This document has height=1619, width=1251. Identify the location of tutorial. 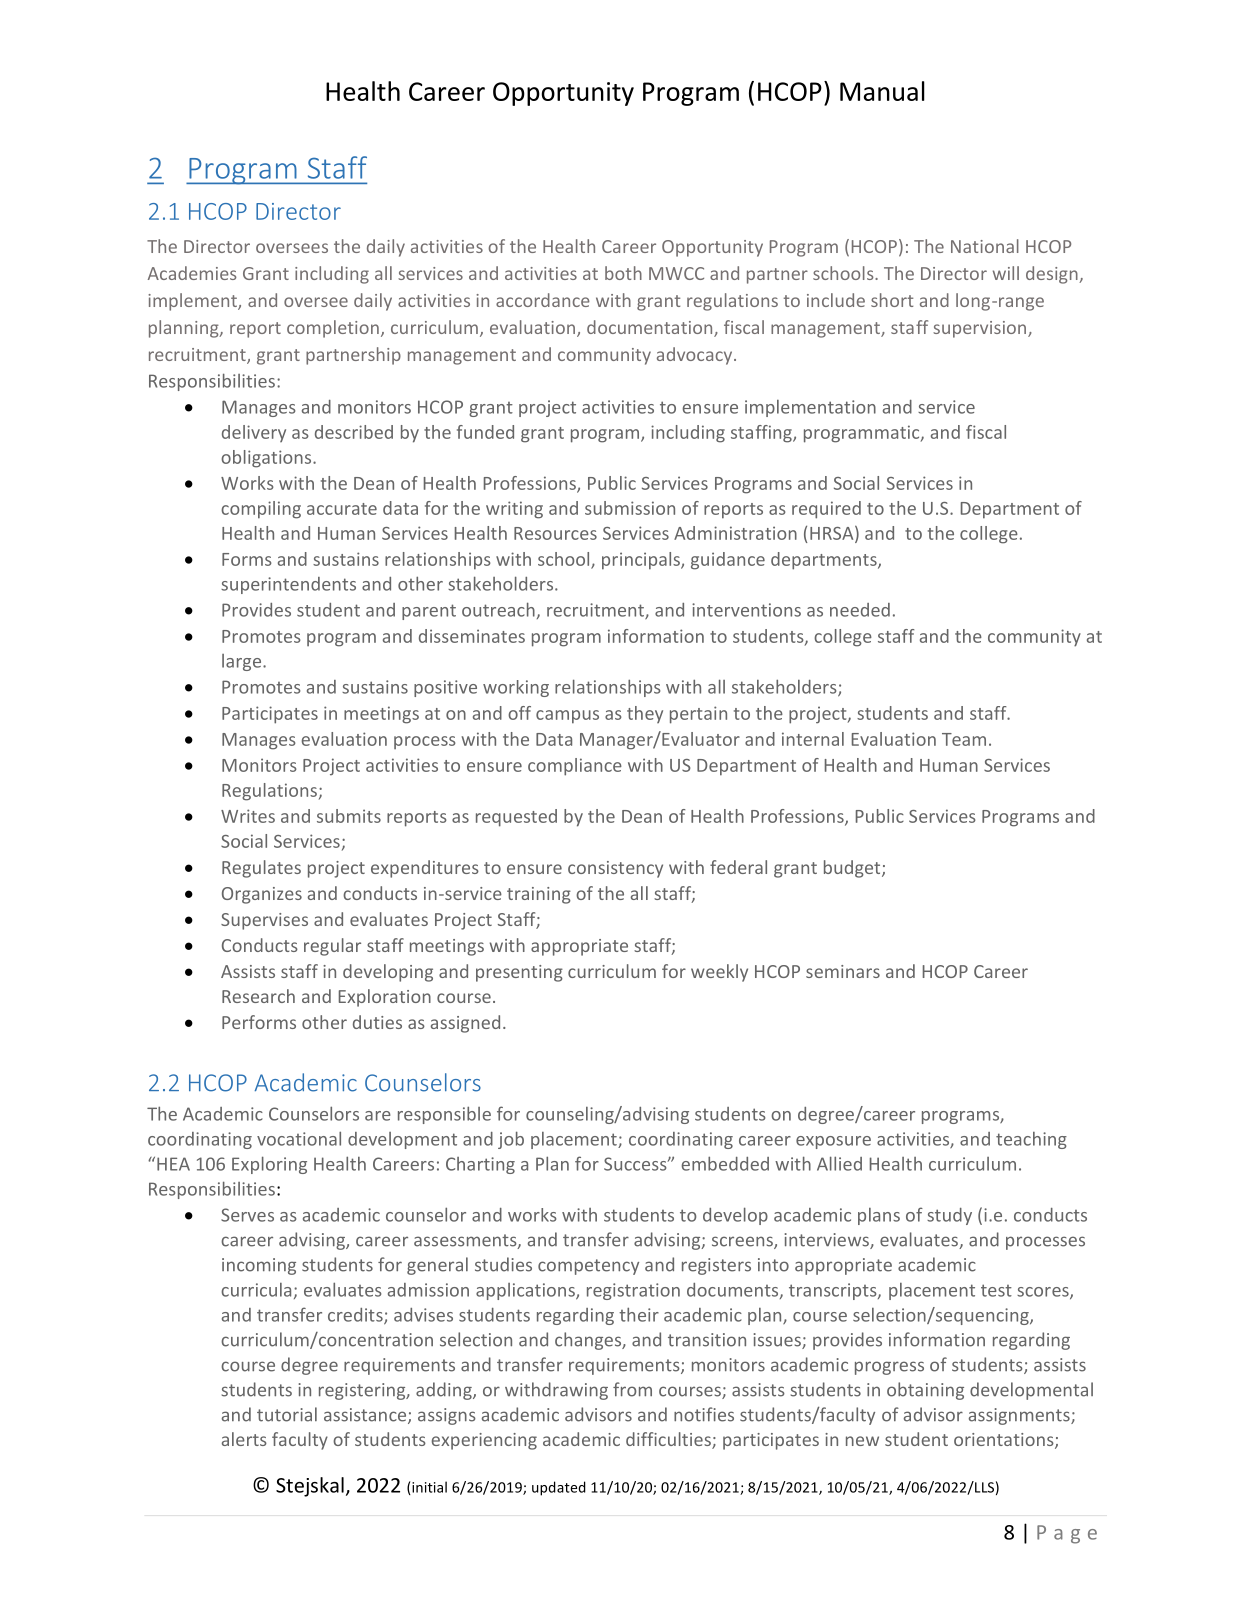
(287, 1414).
